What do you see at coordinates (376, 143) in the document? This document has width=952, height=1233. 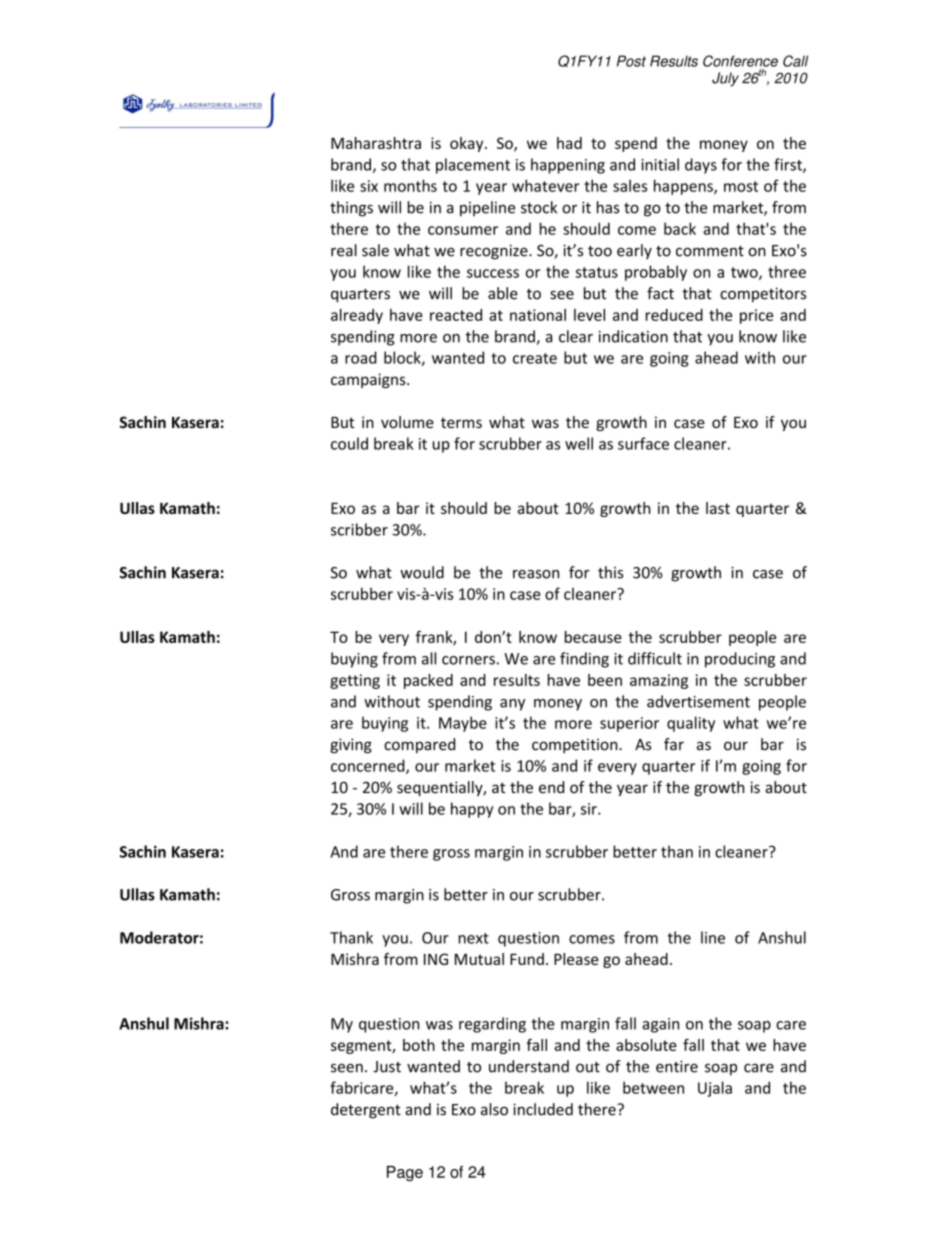 I see `Maharashtra` at bounding box center [376, 143].
